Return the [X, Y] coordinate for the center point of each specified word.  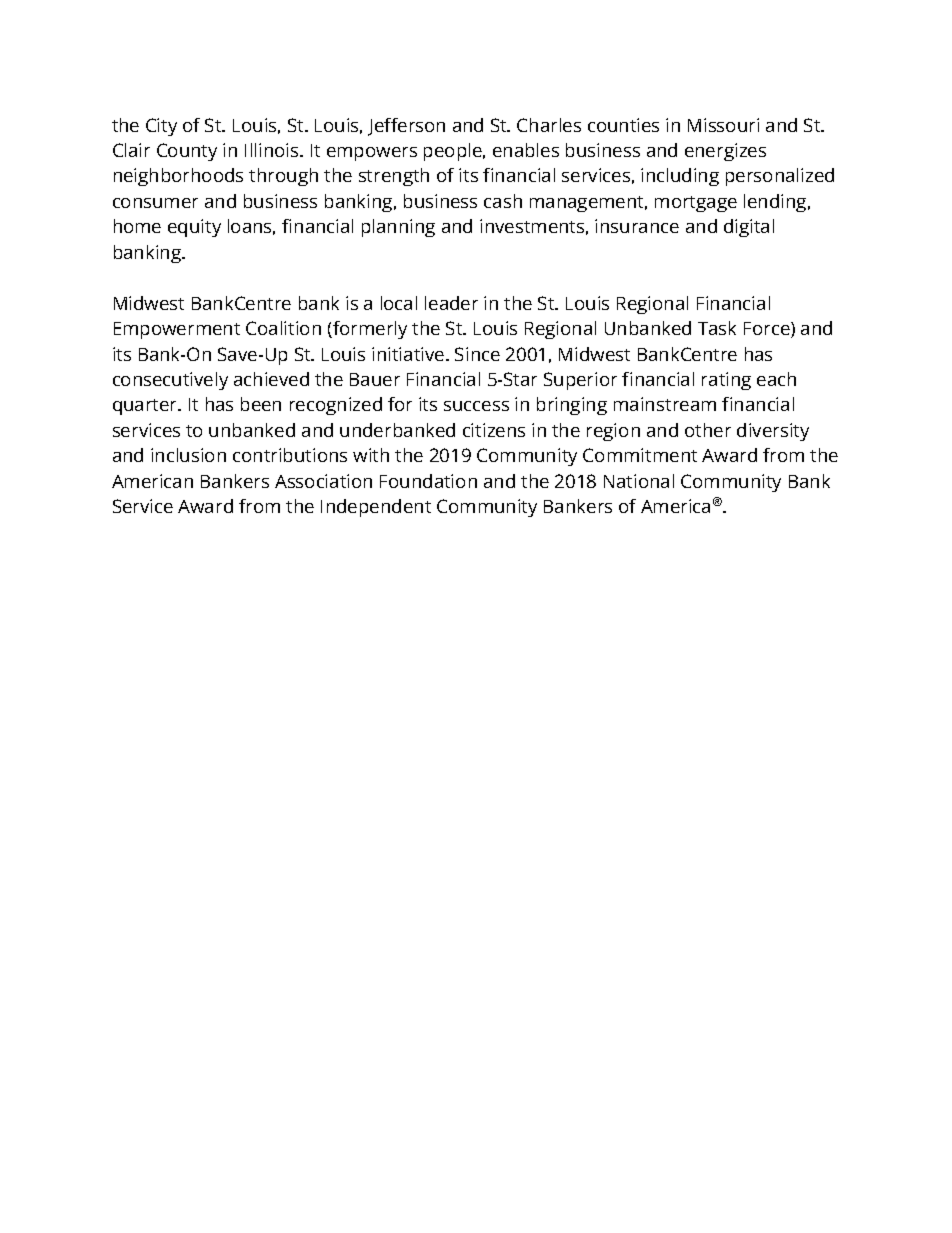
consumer [155, 203]
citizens [494, 430]
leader [451, 303]
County [187, 152]
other [708, 430]
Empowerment [177, 330]
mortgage [696, 204]
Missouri [723, 125]
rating [726, 381]
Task [717, 328]
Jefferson [406, 127]
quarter [146, 407]
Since [477, 354]
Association [323, 481]
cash [503, 201]
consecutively [170, 381]
